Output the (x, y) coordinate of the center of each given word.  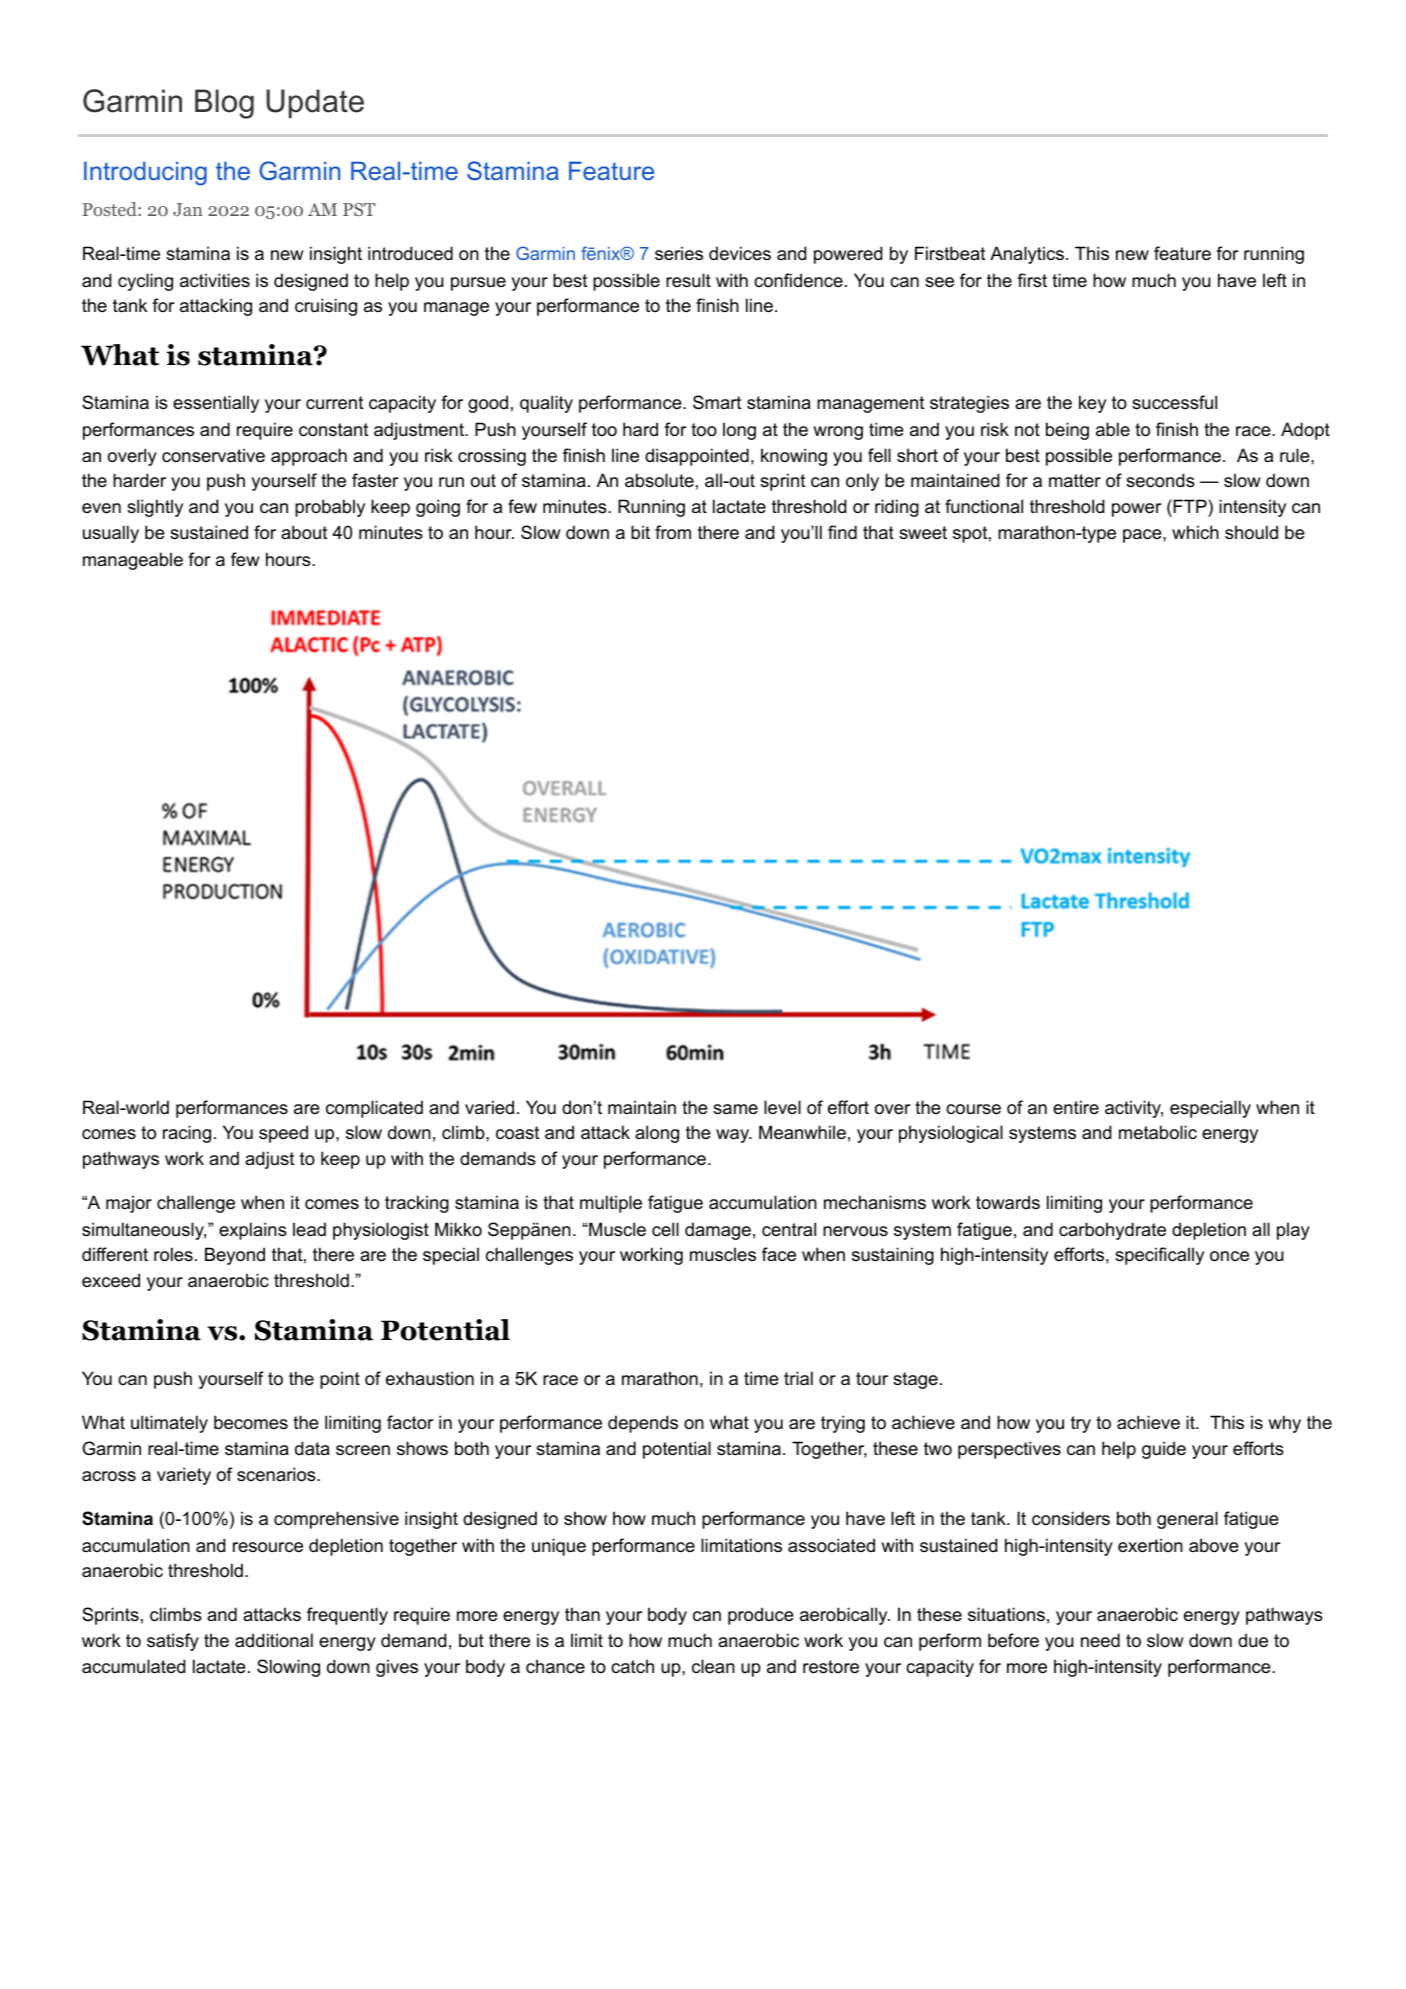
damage (718, 1231)
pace (1143, 536)
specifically (1159, 1256)
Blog (224, 104)
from (673, 532)
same (735, 1109)
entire (1076, 1107)
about (304, 532)
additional (274, 1640)
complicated (374, 1109)
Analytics (1027, 255)
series (679, 253)
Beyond (235, 1256)
